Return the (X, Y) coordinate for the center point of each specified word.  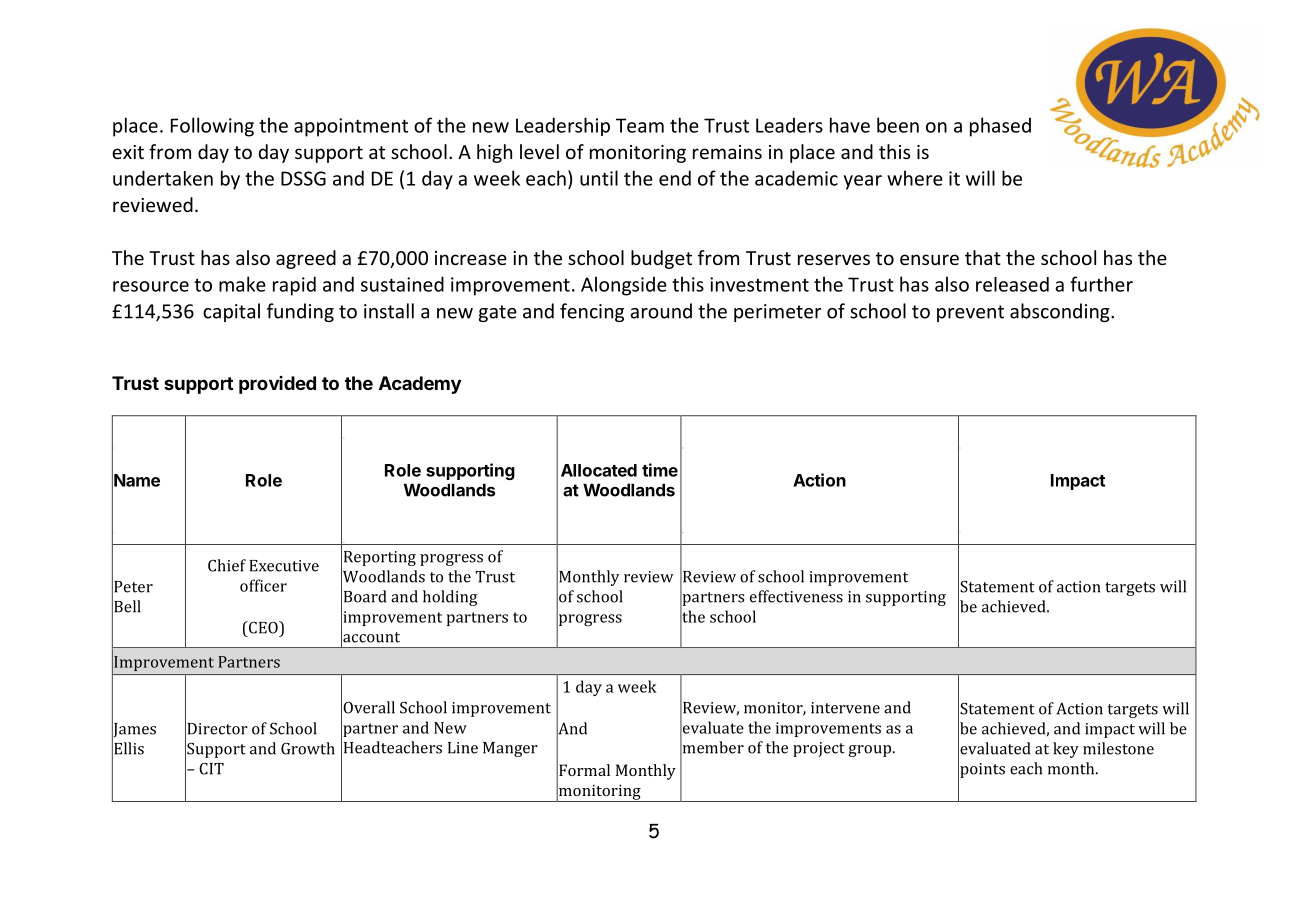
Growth (308, 748)
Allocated (599, 470)
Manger (510, 749)
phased (1000, 127)
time (660, 470)
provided (277, 385)
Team (640, 125)
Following (212, 127)
